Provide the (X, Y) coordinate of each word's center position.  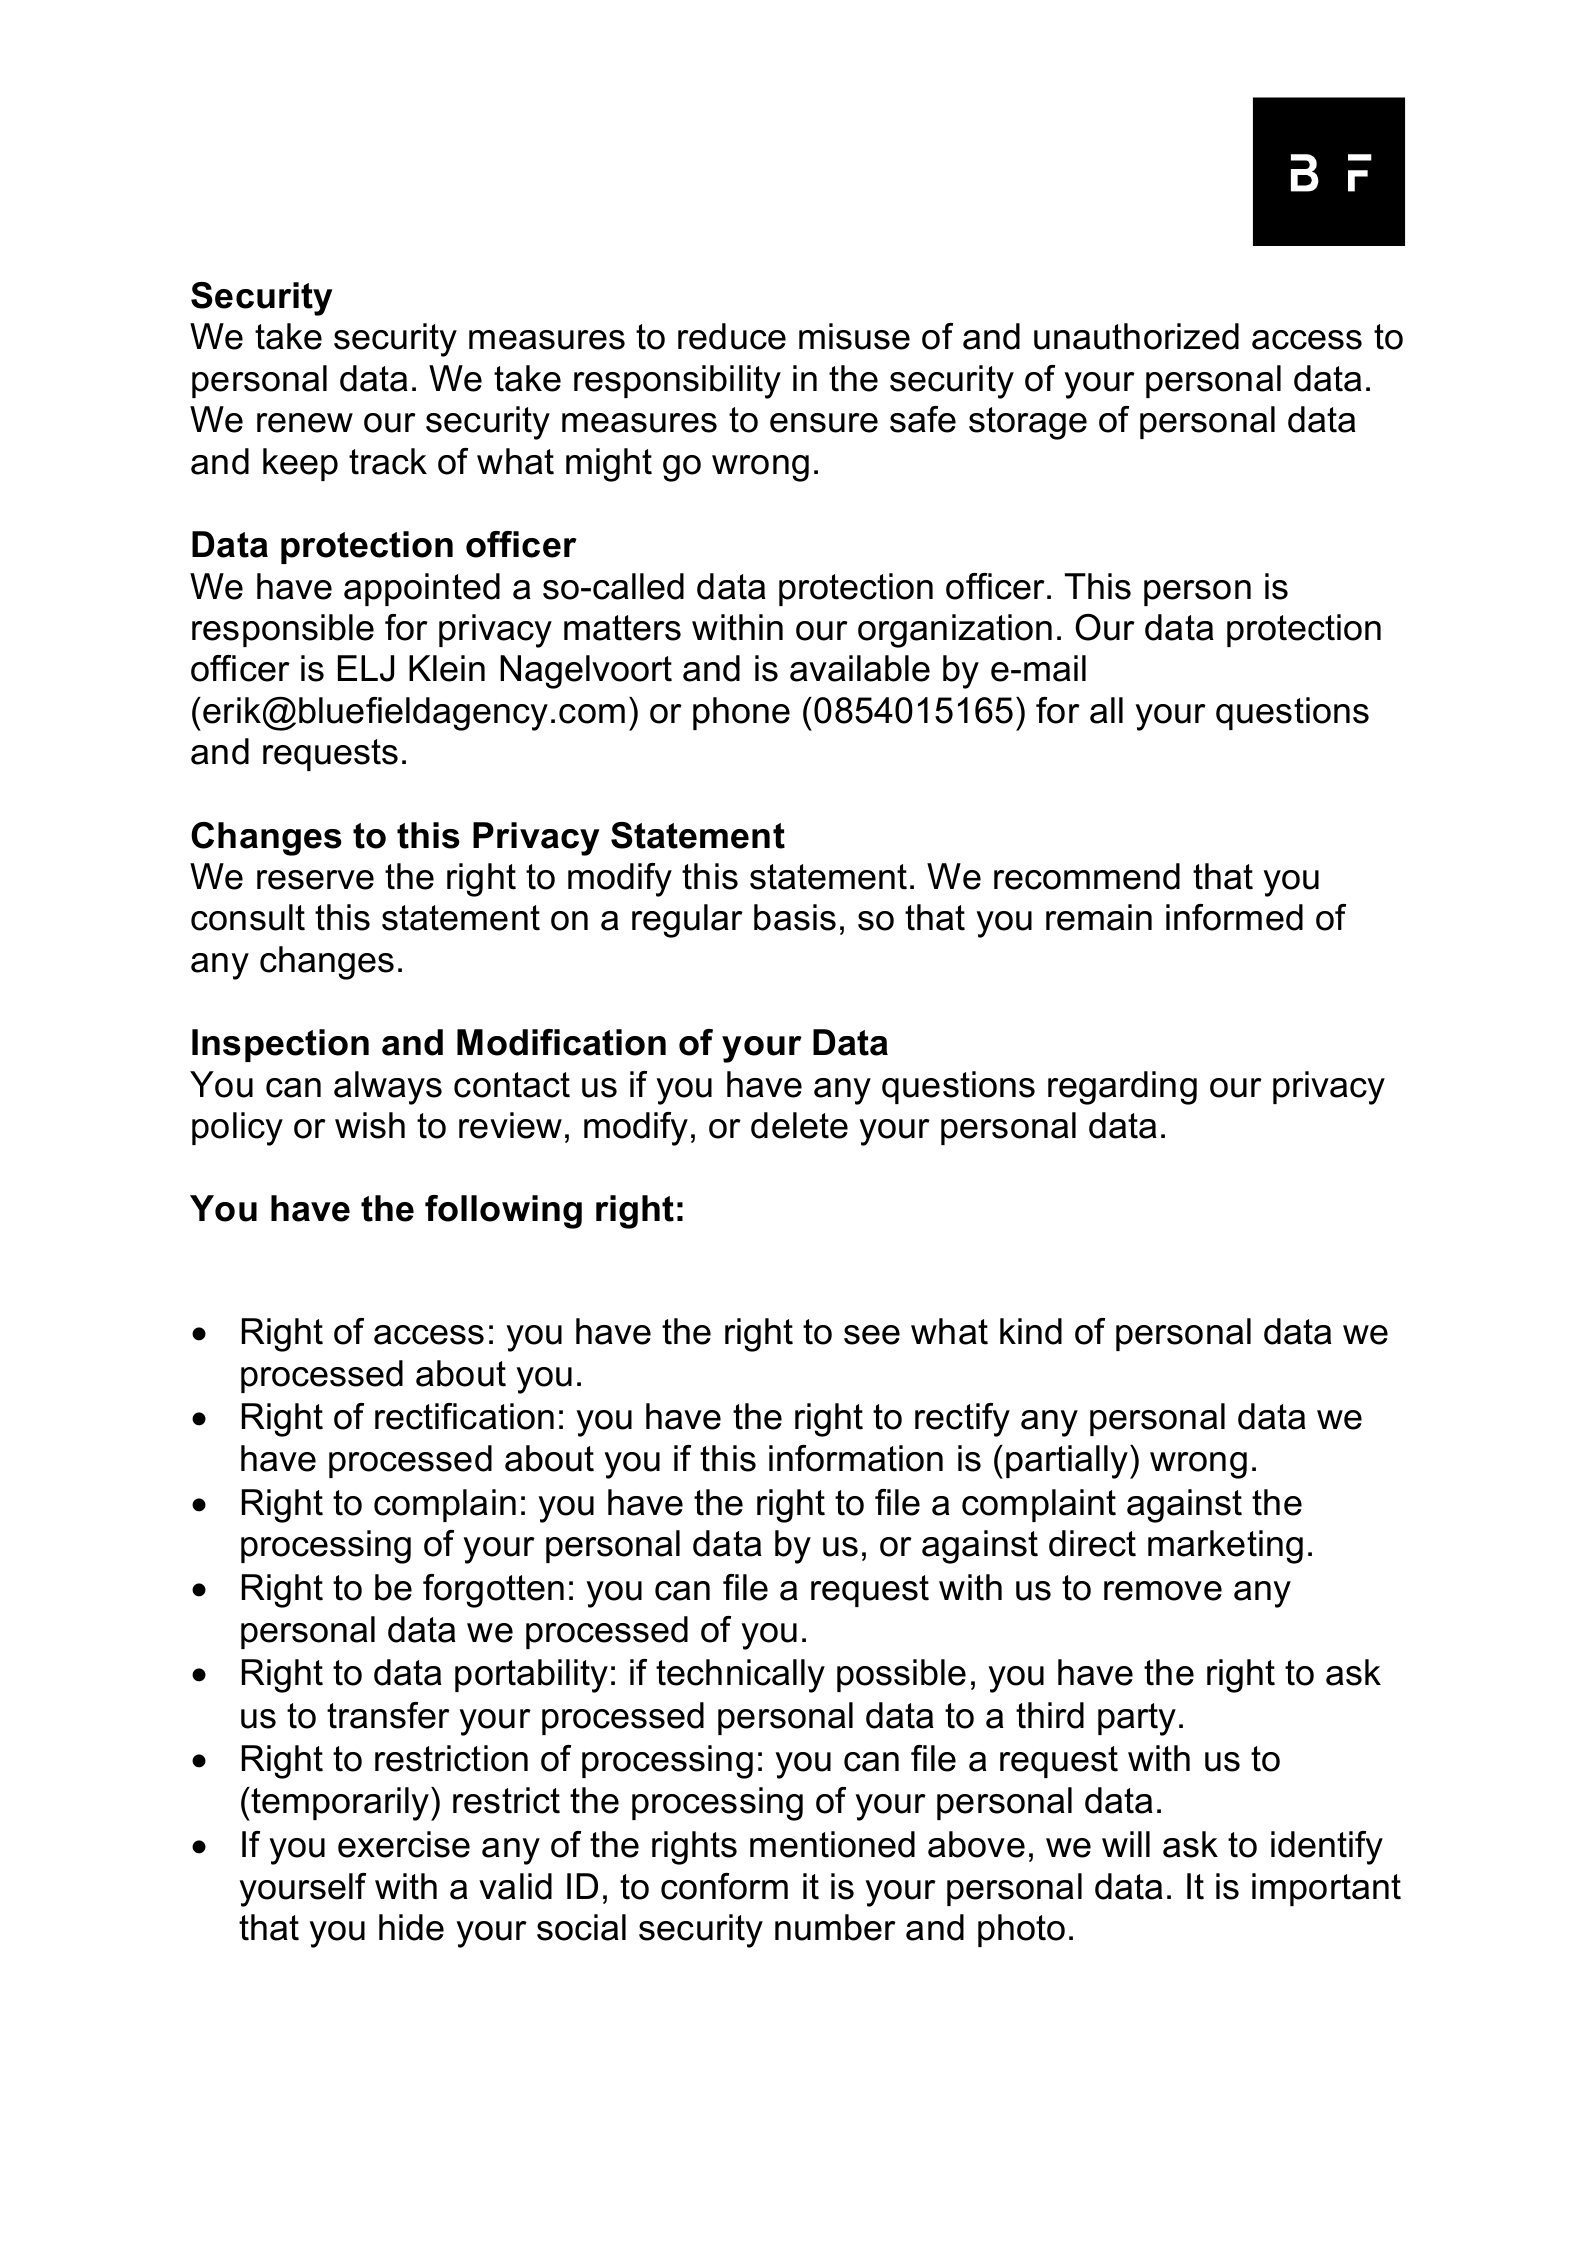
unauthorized (1136, 336)
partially (1068, 1462)
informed (1234, 917)
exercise (404, 1844)
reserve (315, 880)
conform (724, 1886)
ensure (824, 423)
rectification (464, 1416)
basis (795, 917)
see (872, 1335)
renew (305, 423)
